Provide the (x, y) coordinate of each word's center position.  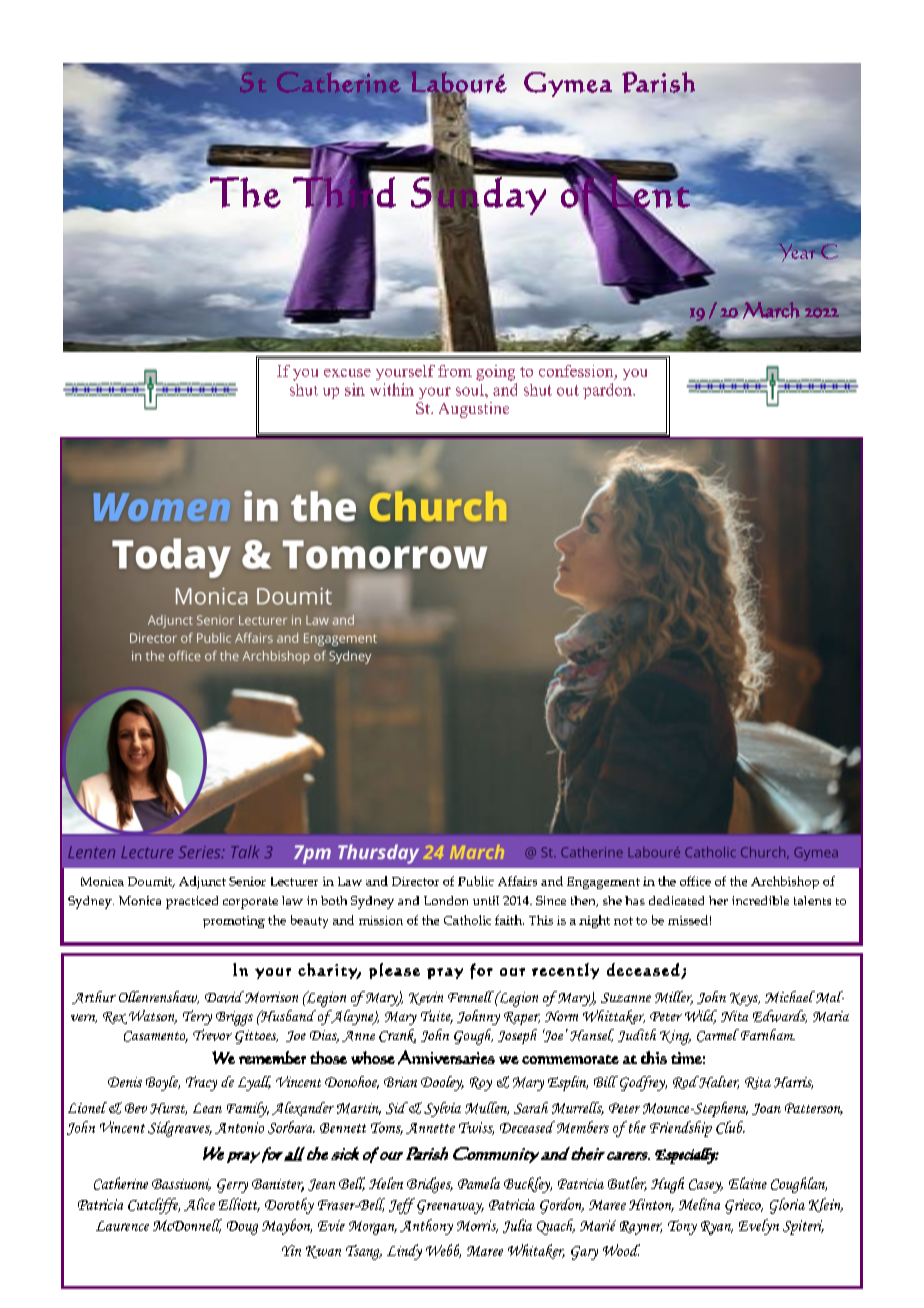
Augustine (474, 410)
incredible (760, 900)
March (770, 311)
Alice (199, 1204)
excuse (347, 373)
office (695, 881)
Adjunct (202, 882)
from (455, 371)
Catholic (467, 920)
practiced (192, 902)
